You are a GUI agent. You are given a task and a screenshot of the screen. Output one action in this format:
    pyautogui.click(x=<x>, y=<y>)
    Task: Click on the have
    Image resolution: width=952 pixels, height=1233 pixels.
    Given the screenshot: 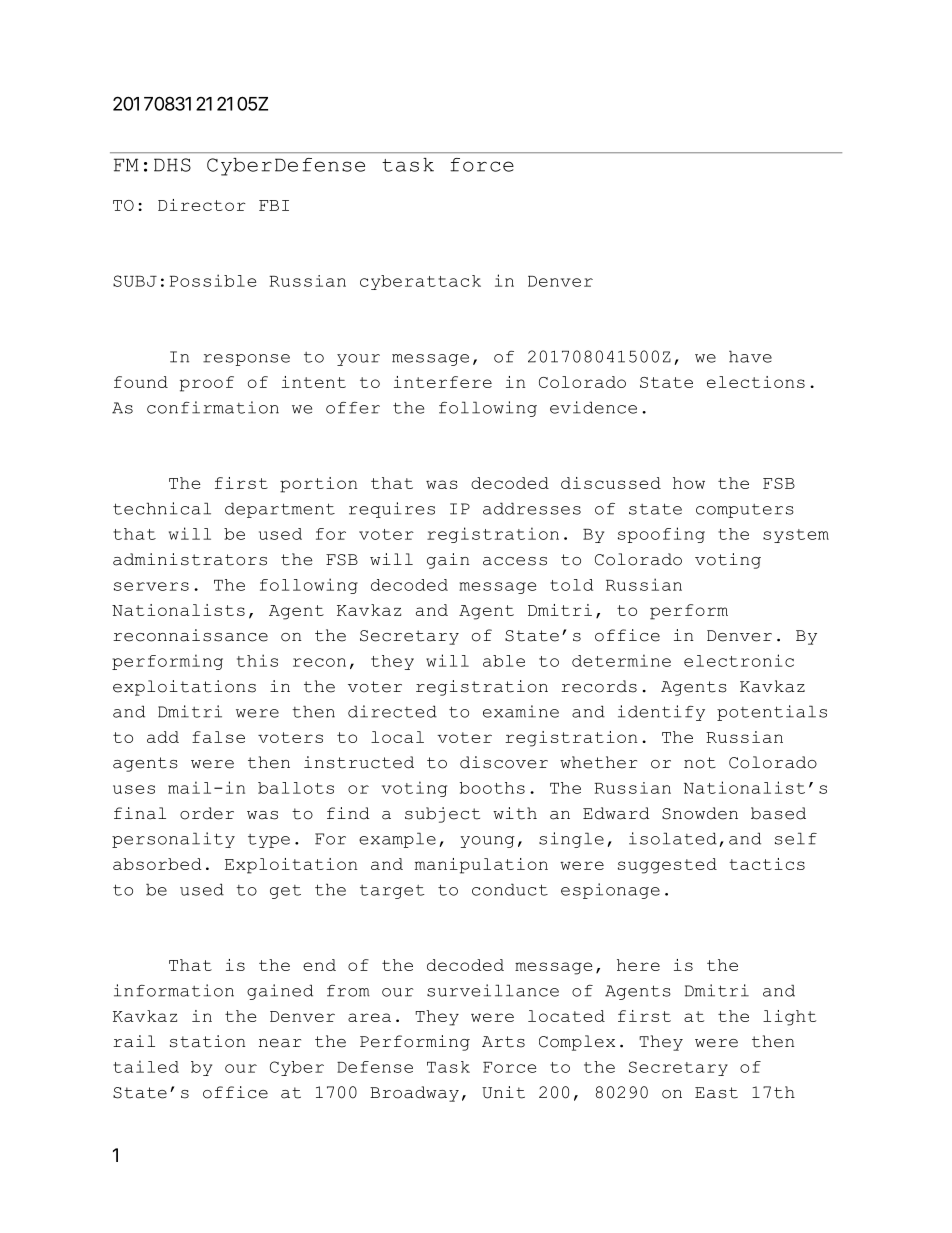 What is the action you would take?
    pyautogui.click(x=750, y=356)
